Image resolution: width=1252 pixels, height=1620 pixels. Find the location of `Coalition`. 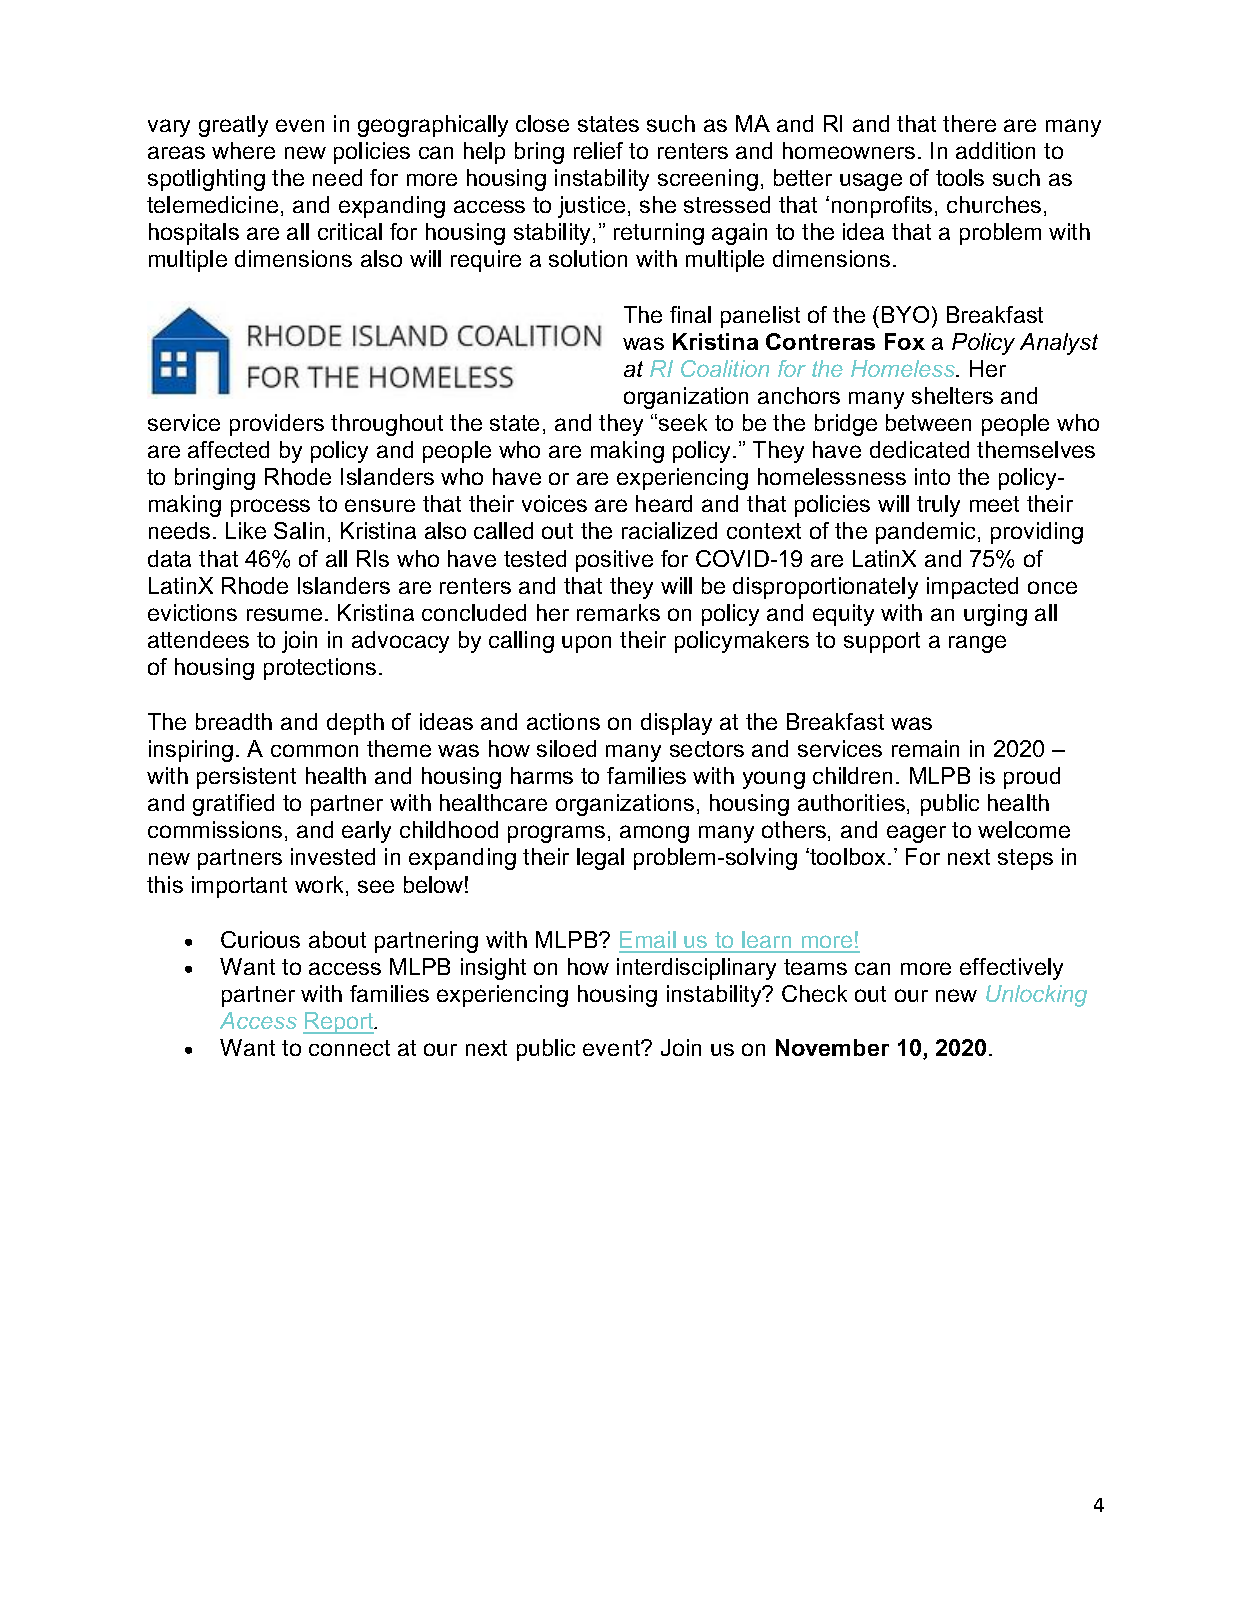

Coalition is located at coordinates (725, 368).
